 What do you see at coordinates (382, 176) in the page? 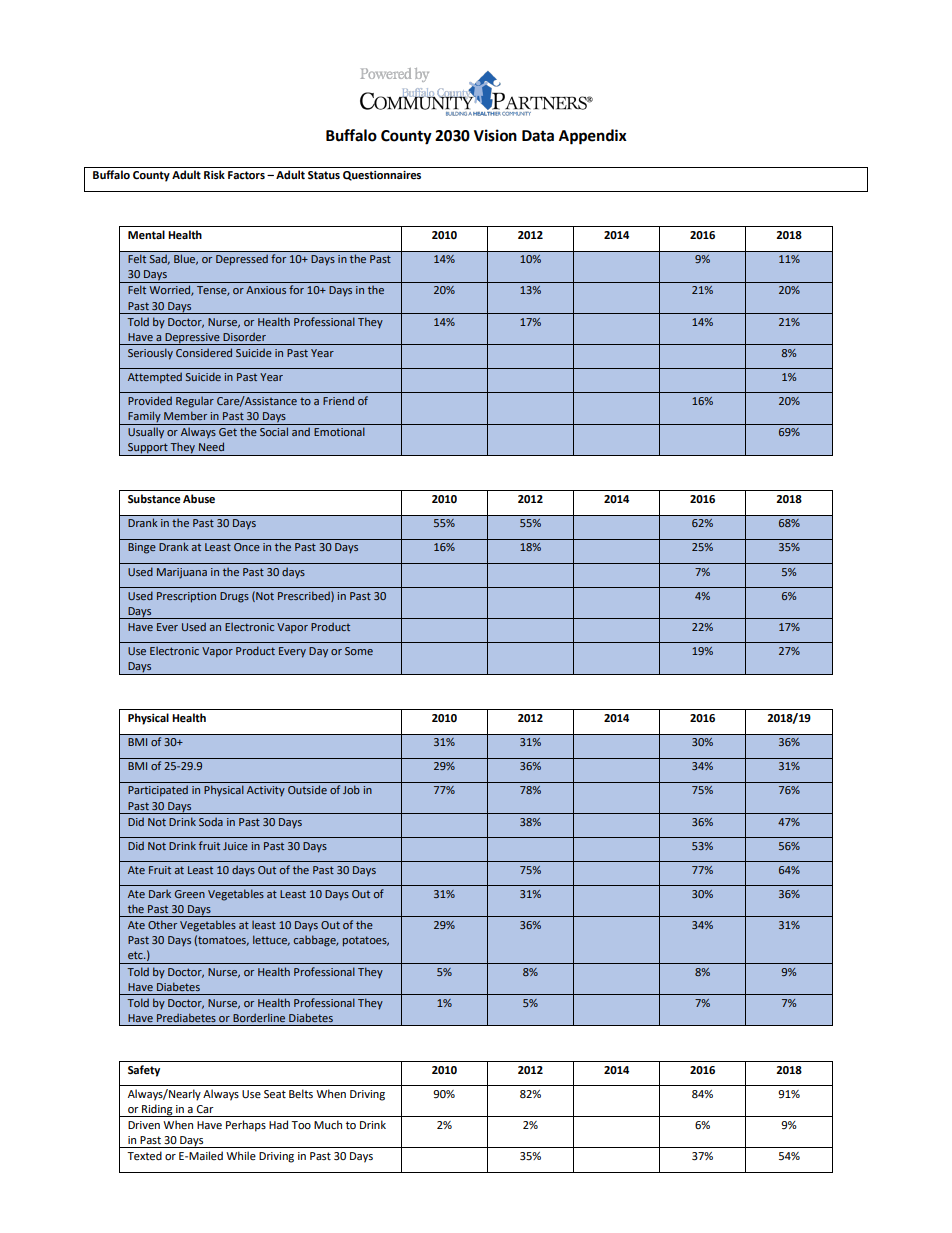
I see `Questionnaires` at bounding box center [382, 176].
